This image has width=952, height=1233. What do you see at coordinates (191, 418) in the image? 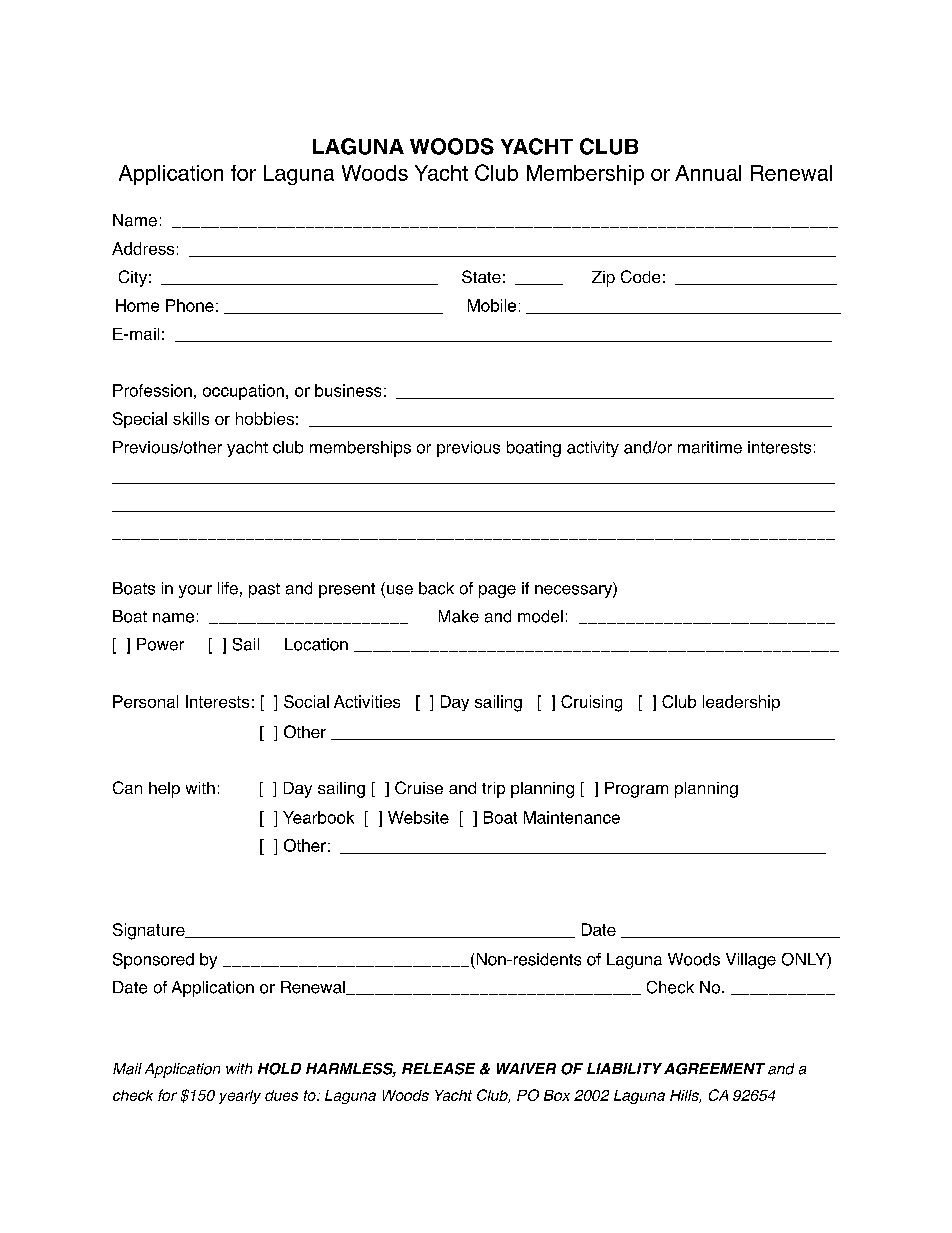
I see `skills` at bounding box center [191, 418].
